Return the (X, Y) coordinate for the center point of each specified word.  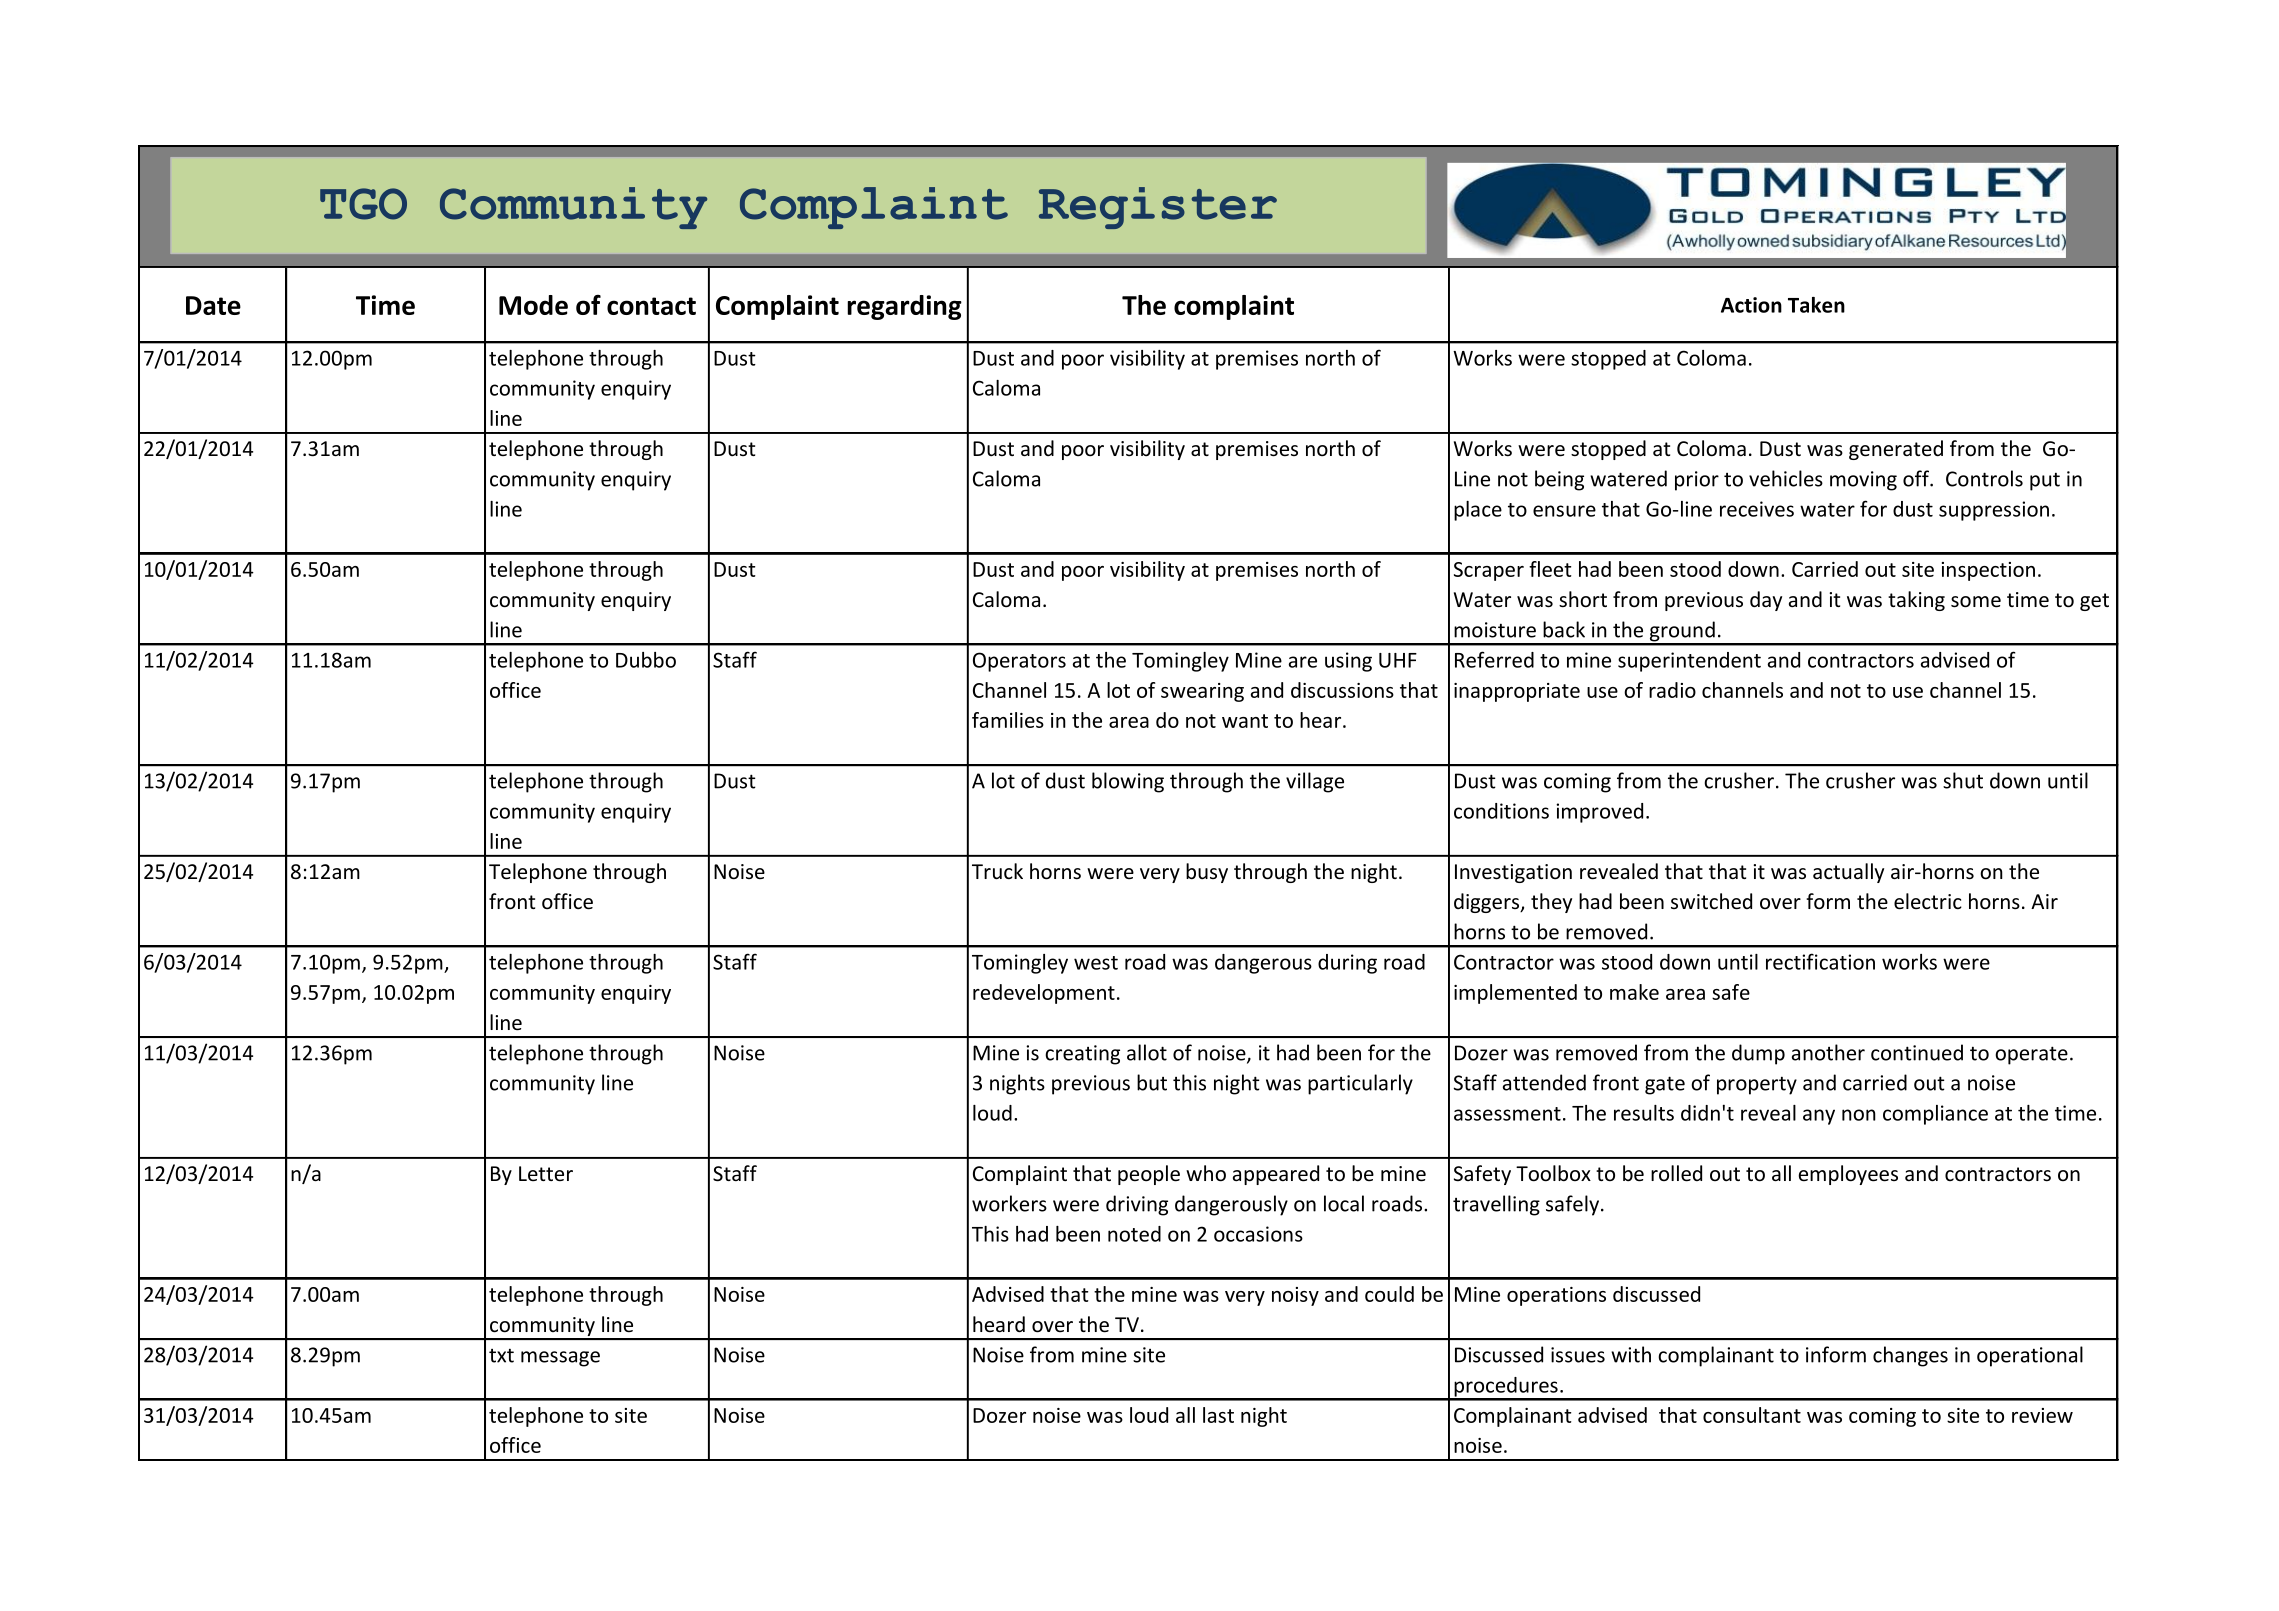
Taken (1816, 305)
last (1218, 1415)
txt (501, 1355)
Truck (997, 871)
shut (1963, 780)
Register (1158, 208)
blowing (1128, 782)
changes (1910, 1356)
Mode (533, 305)
